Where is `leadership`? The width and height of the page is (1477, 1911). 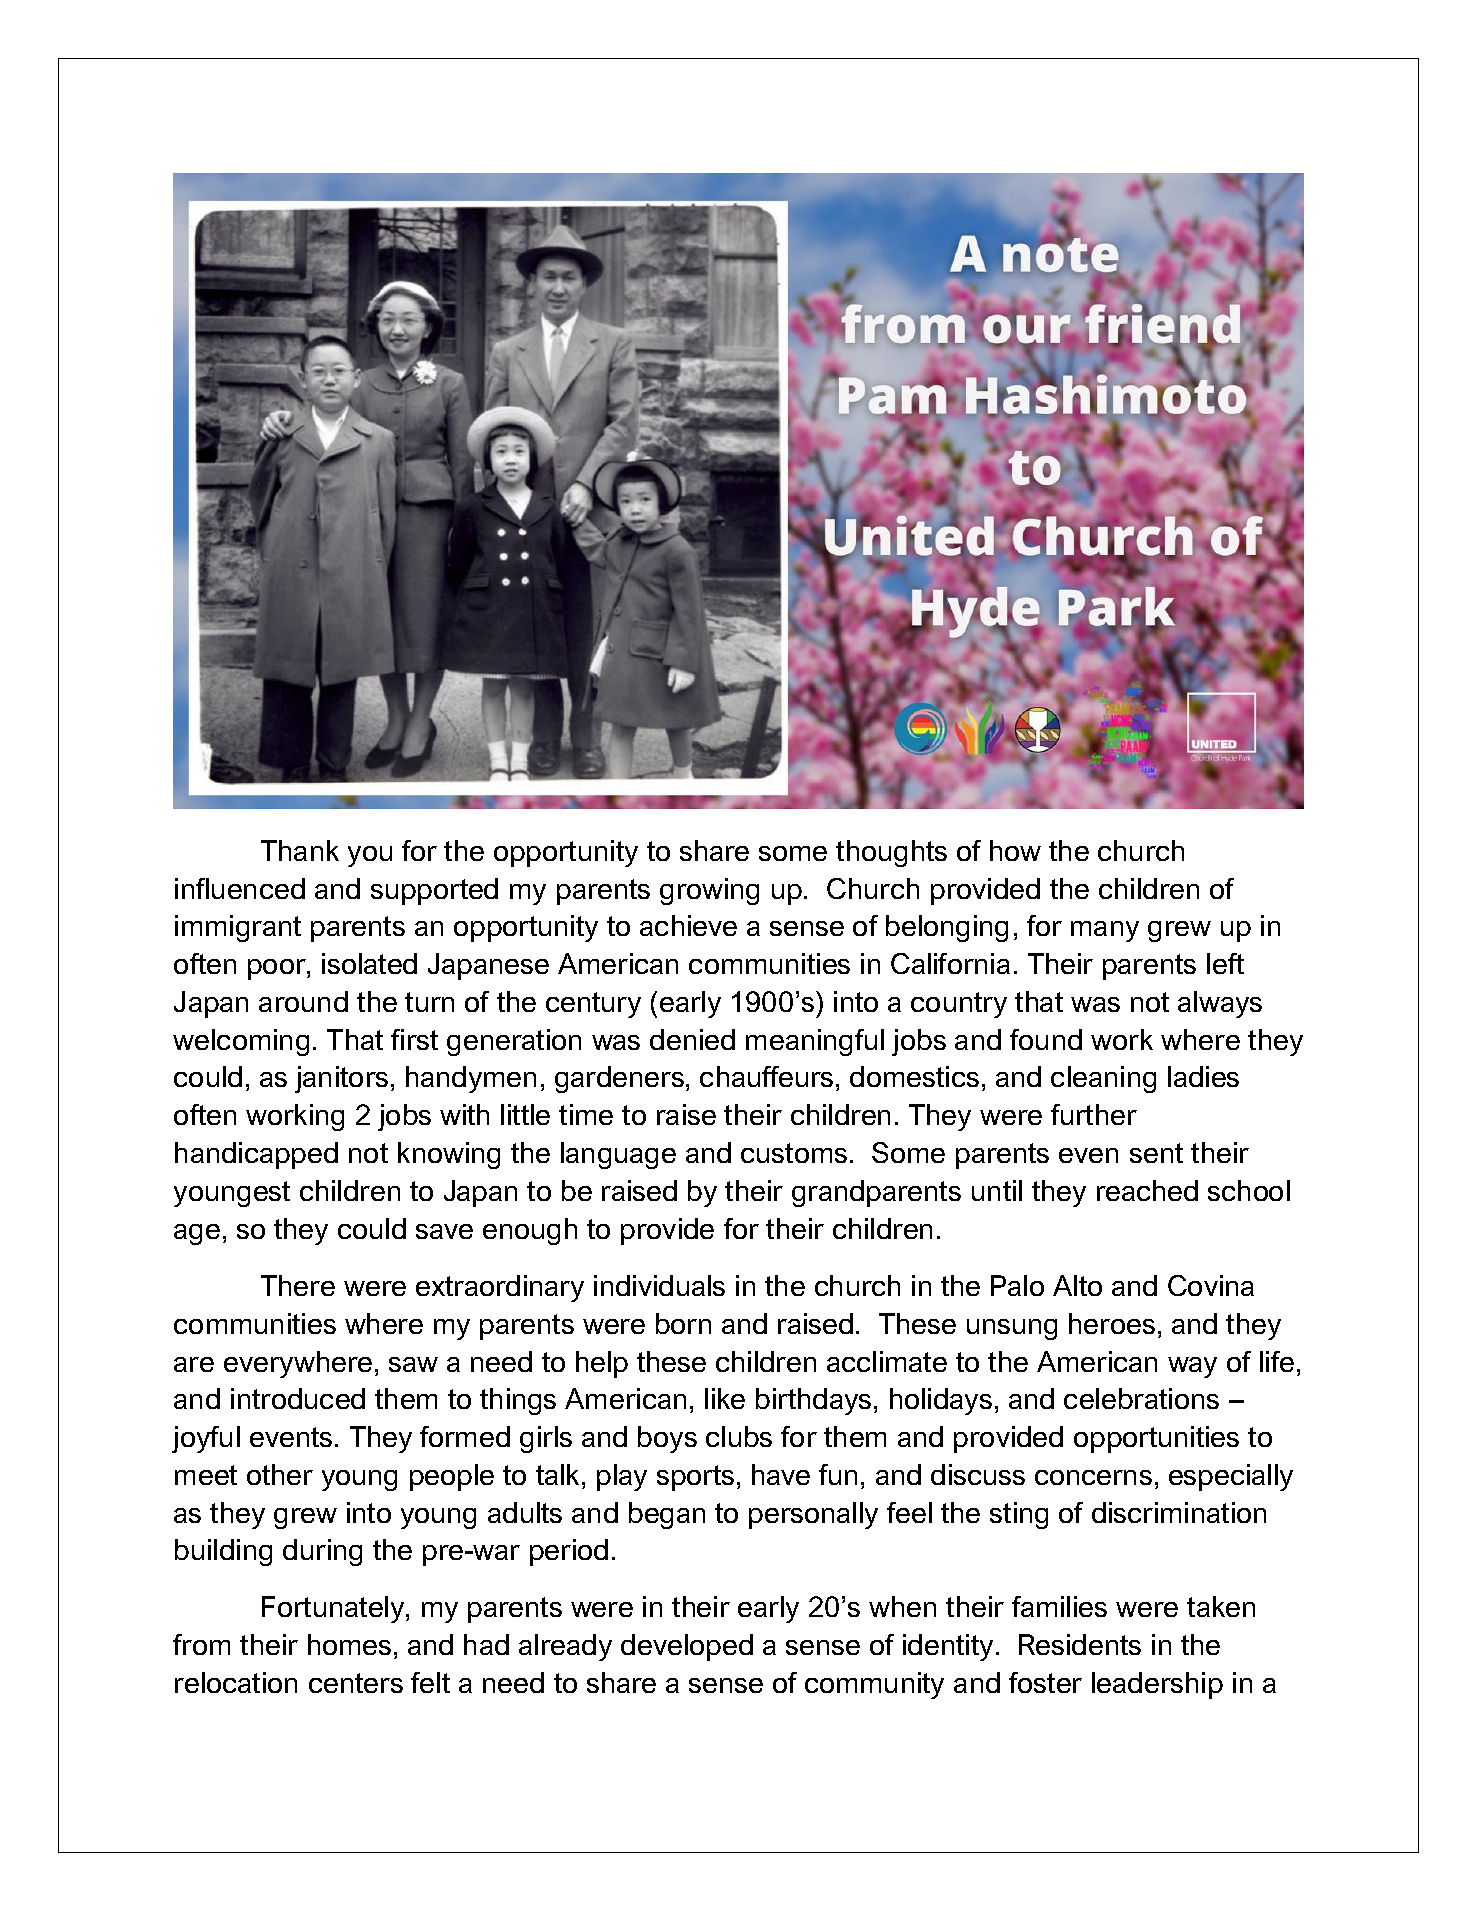
leadership is located at coordinates (1157, 1685).
